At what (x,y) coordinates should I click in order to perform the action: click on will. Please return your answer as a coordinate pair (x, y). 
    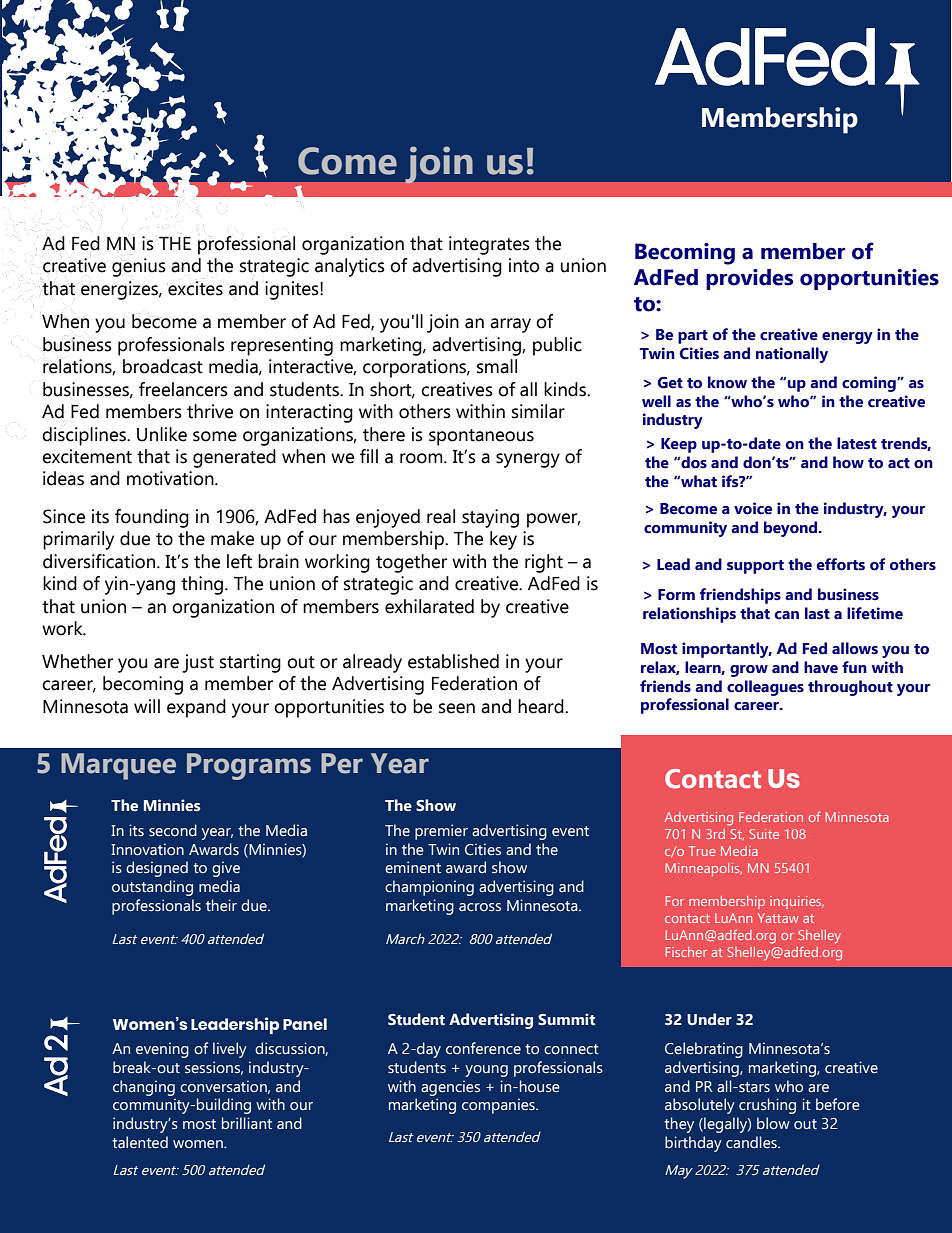
    Looking at the image, I should click on (147, 706).
